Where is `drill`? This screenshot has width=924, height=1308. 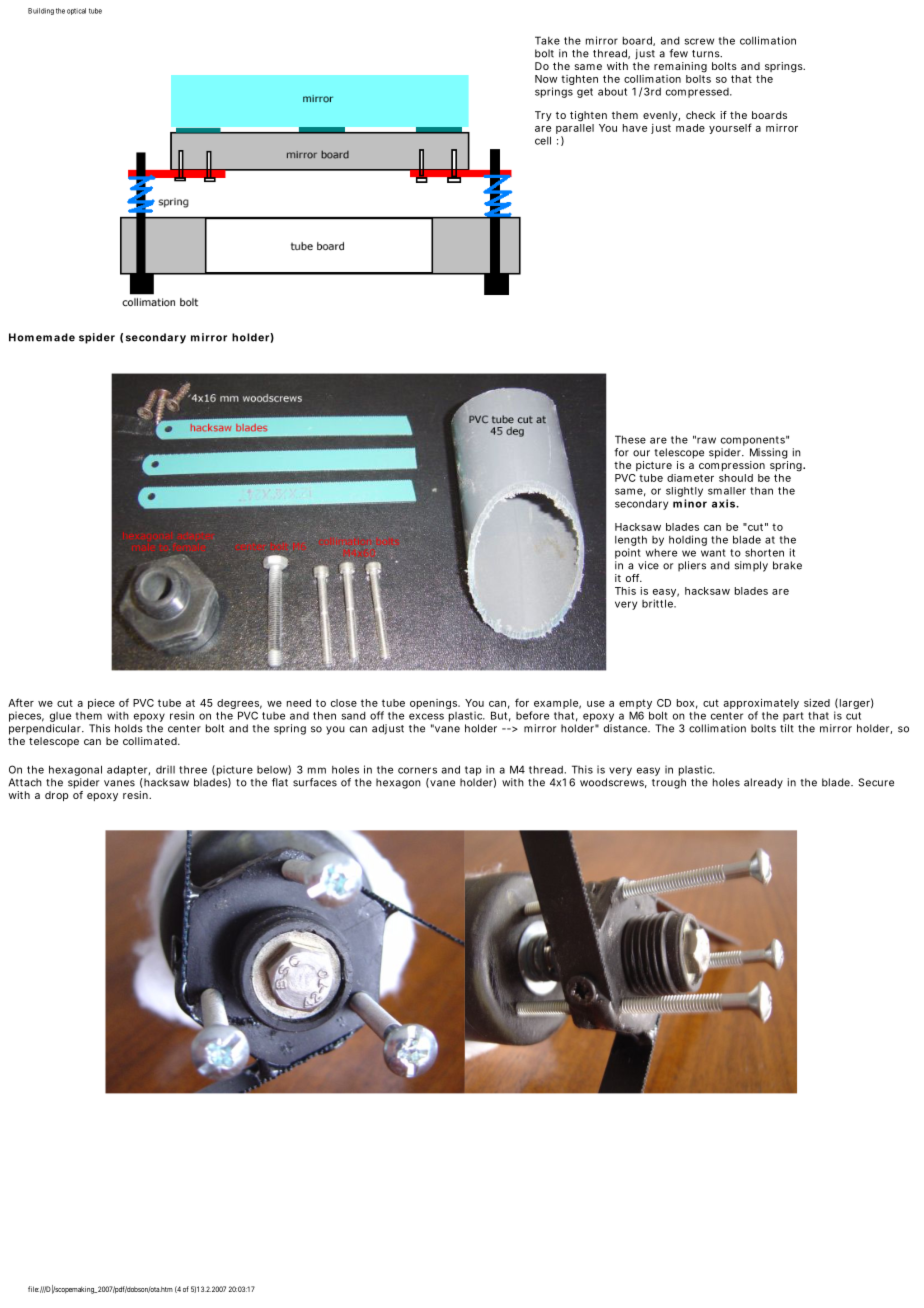
drill is located at coordinates (165, 769).
